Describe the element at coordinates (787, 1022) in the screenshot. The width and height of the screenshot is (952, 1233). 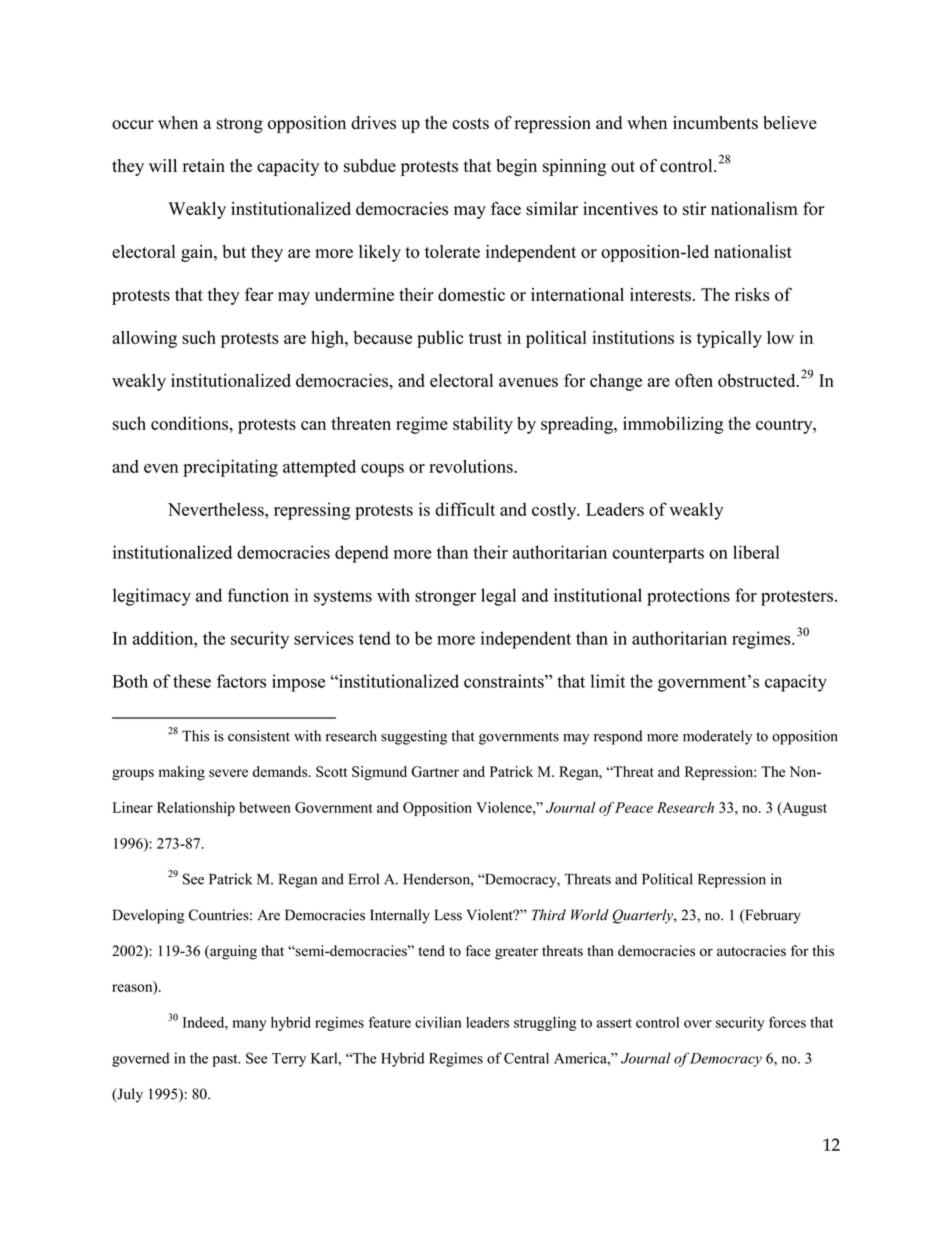
I see `forces` at that location.
